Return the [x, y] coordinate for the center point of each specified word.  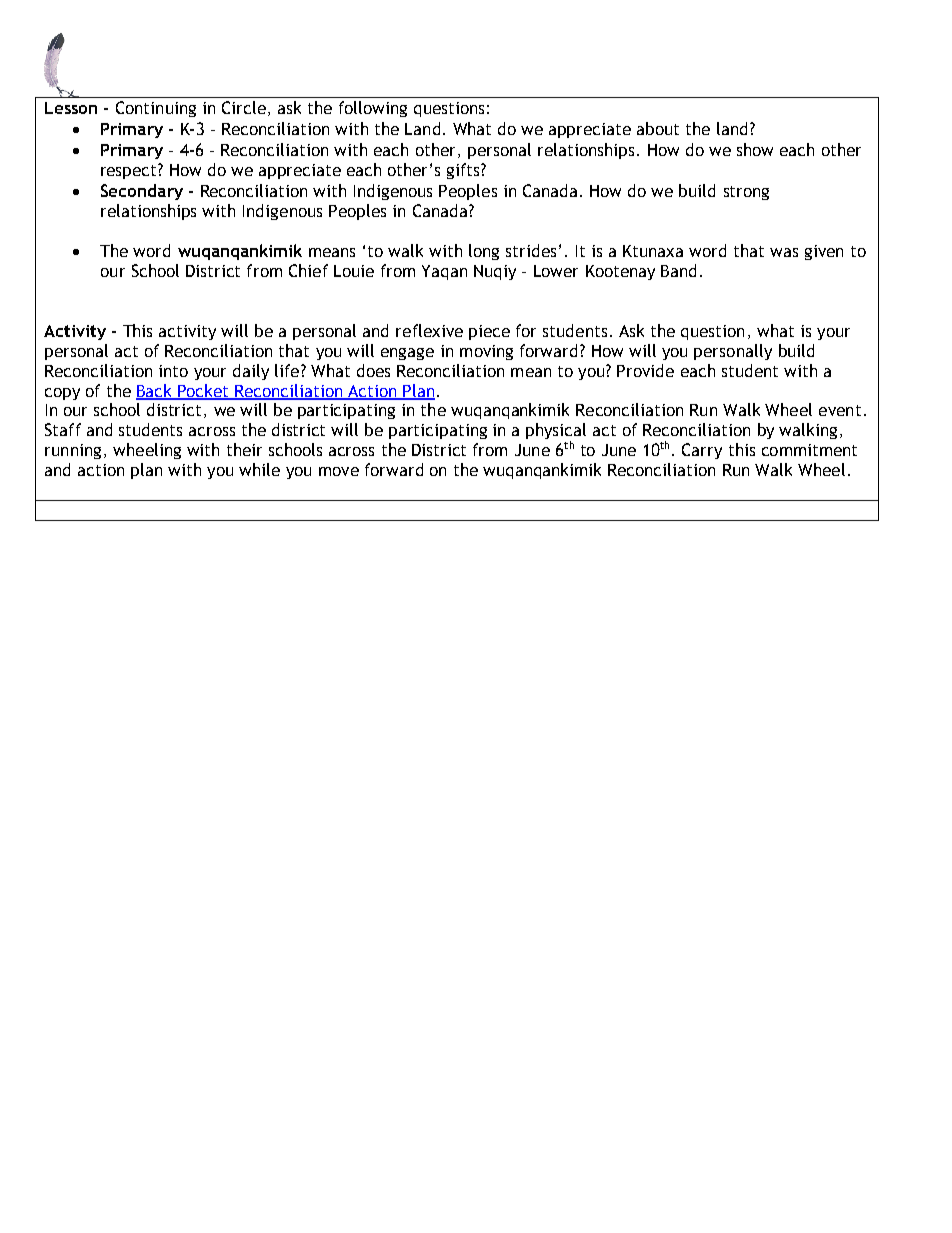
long [484, 252]
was [784, 252]
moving [486, 352]
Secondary [142, 192]
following [373, 109]
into [173, 371]
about [658, 128]
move [339, 471]
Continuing [156, 109]
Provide [645, 370]
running [73, 451]
